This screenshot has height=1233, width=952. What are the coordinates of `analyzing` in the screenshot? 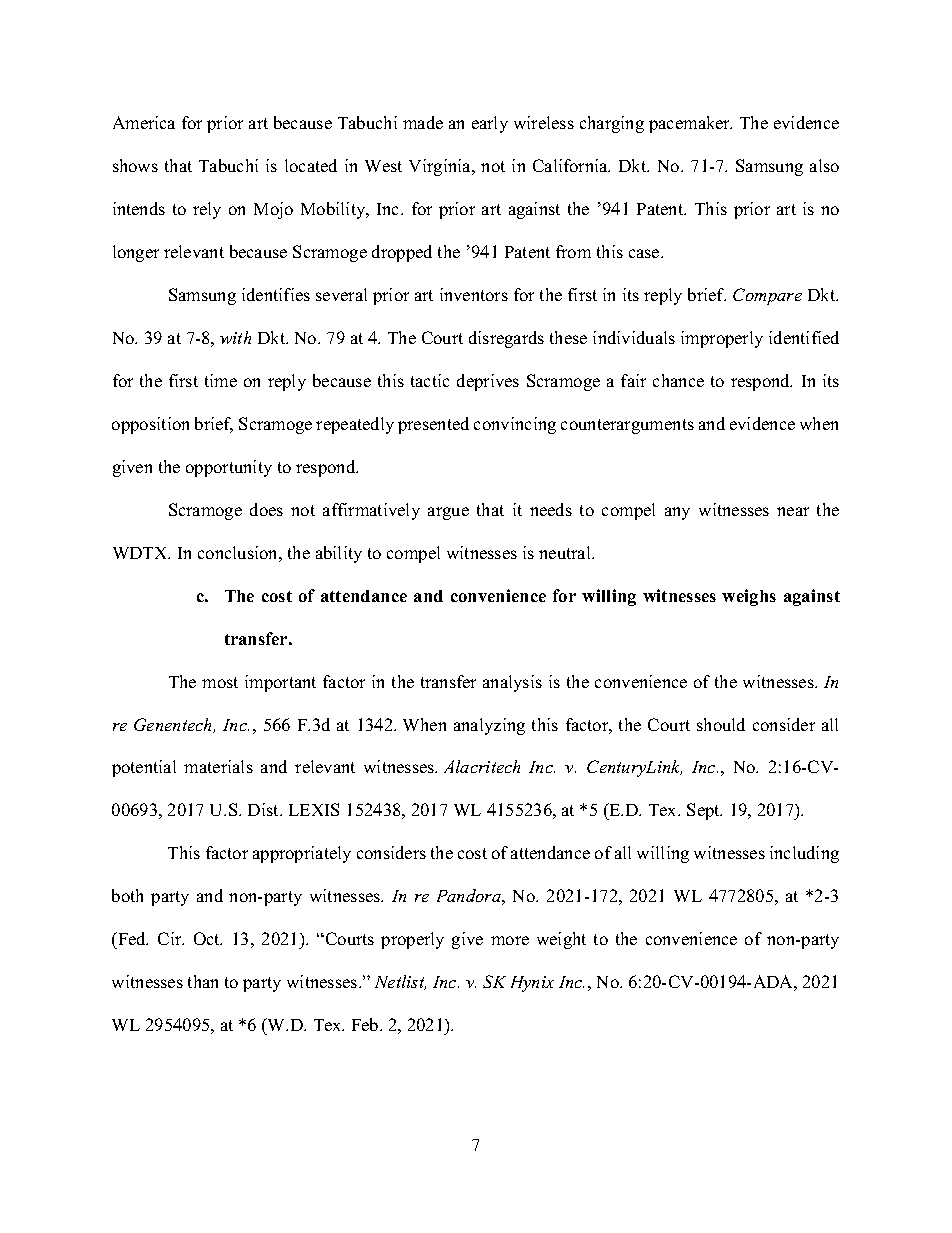 It's located at (489, 726).
